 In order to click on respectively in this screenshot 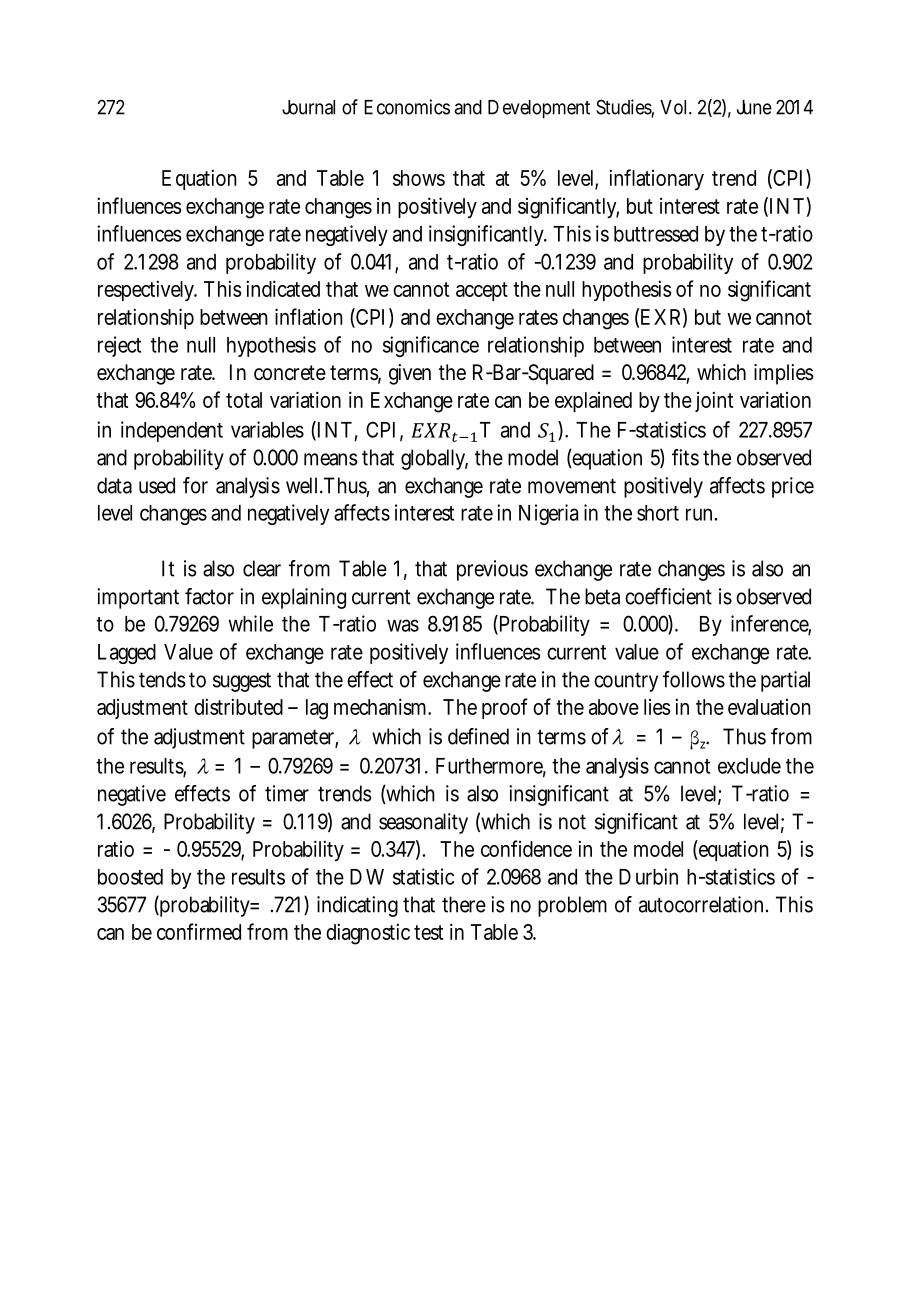, I will do `click(147, 290)`.
